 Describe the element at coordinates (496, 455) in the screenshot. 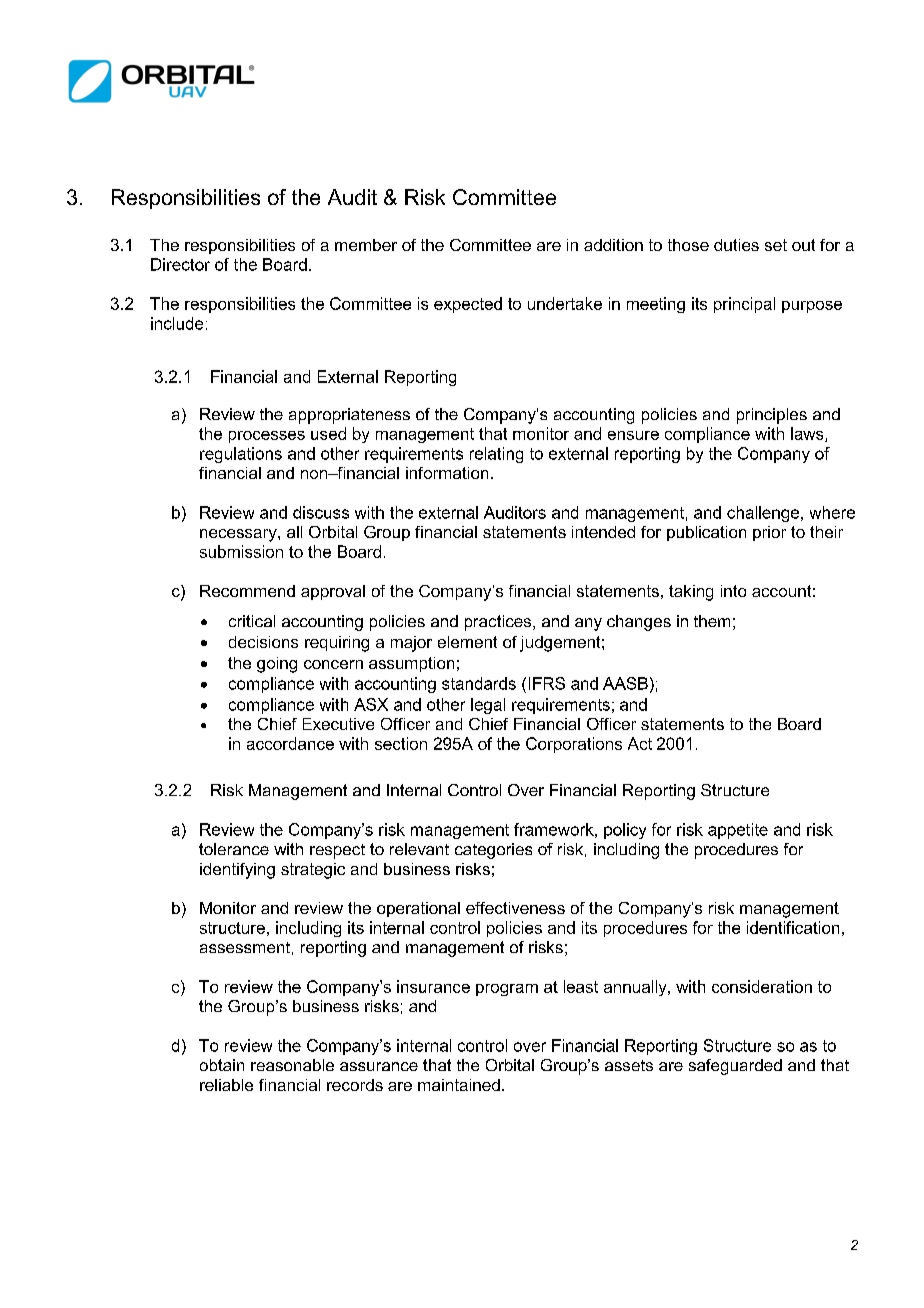

I see `relating` at that location.
